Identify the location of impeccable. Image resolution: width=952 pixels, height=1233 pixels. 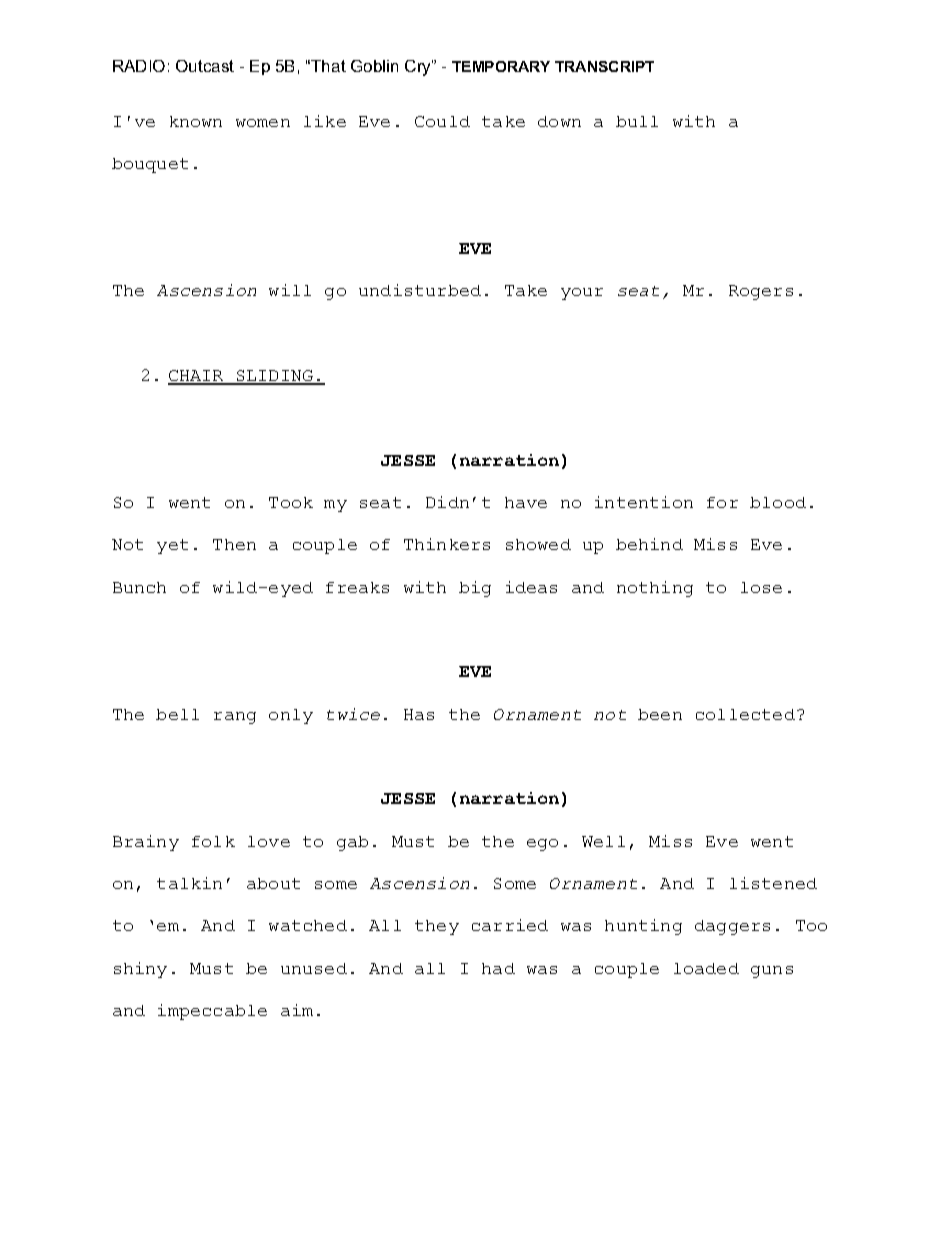
(212, 1012).
